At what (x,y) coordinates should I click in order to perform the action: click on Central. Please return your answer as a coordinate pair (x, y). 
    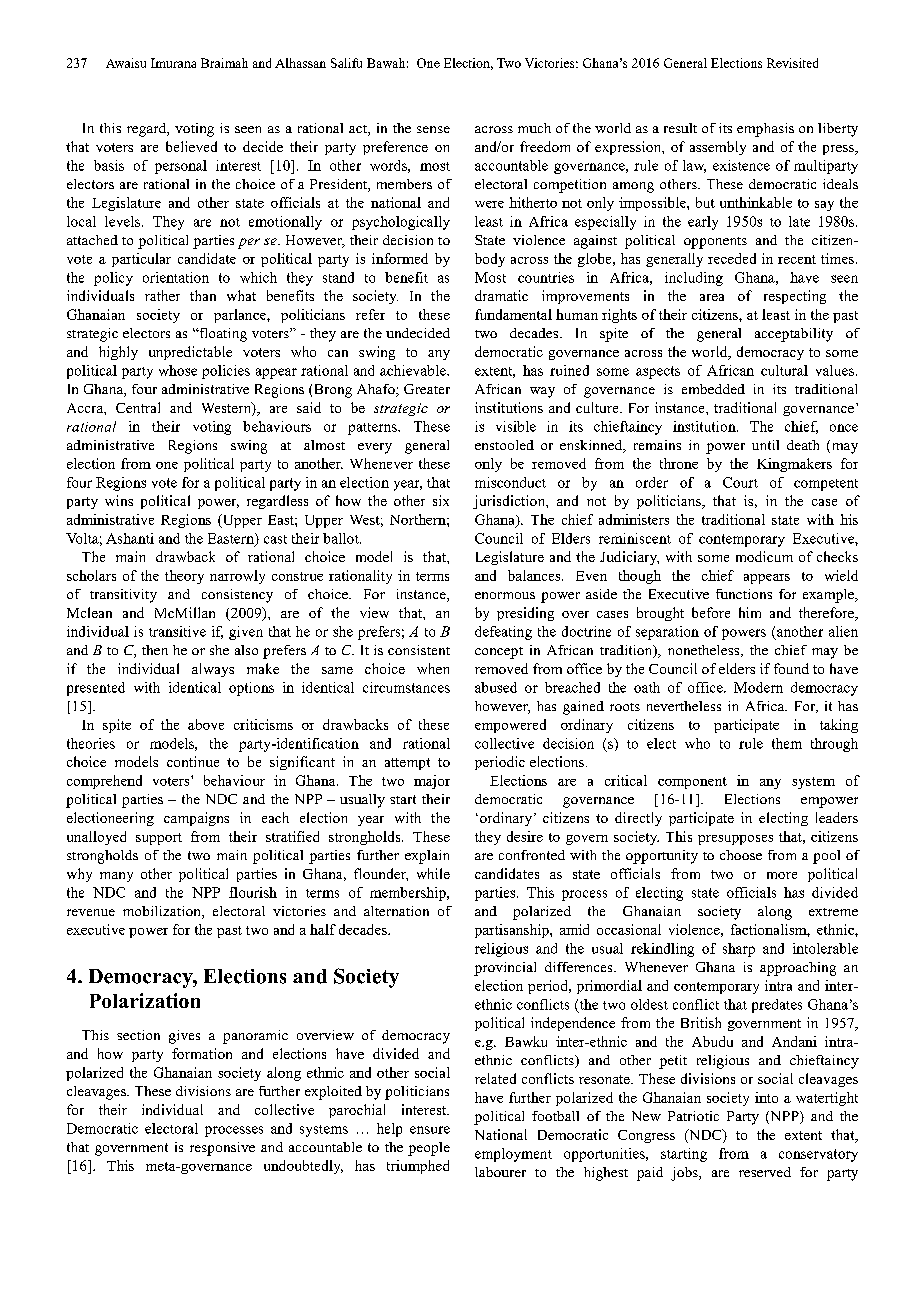
    Looking at the image, I should click on (138, 407).
